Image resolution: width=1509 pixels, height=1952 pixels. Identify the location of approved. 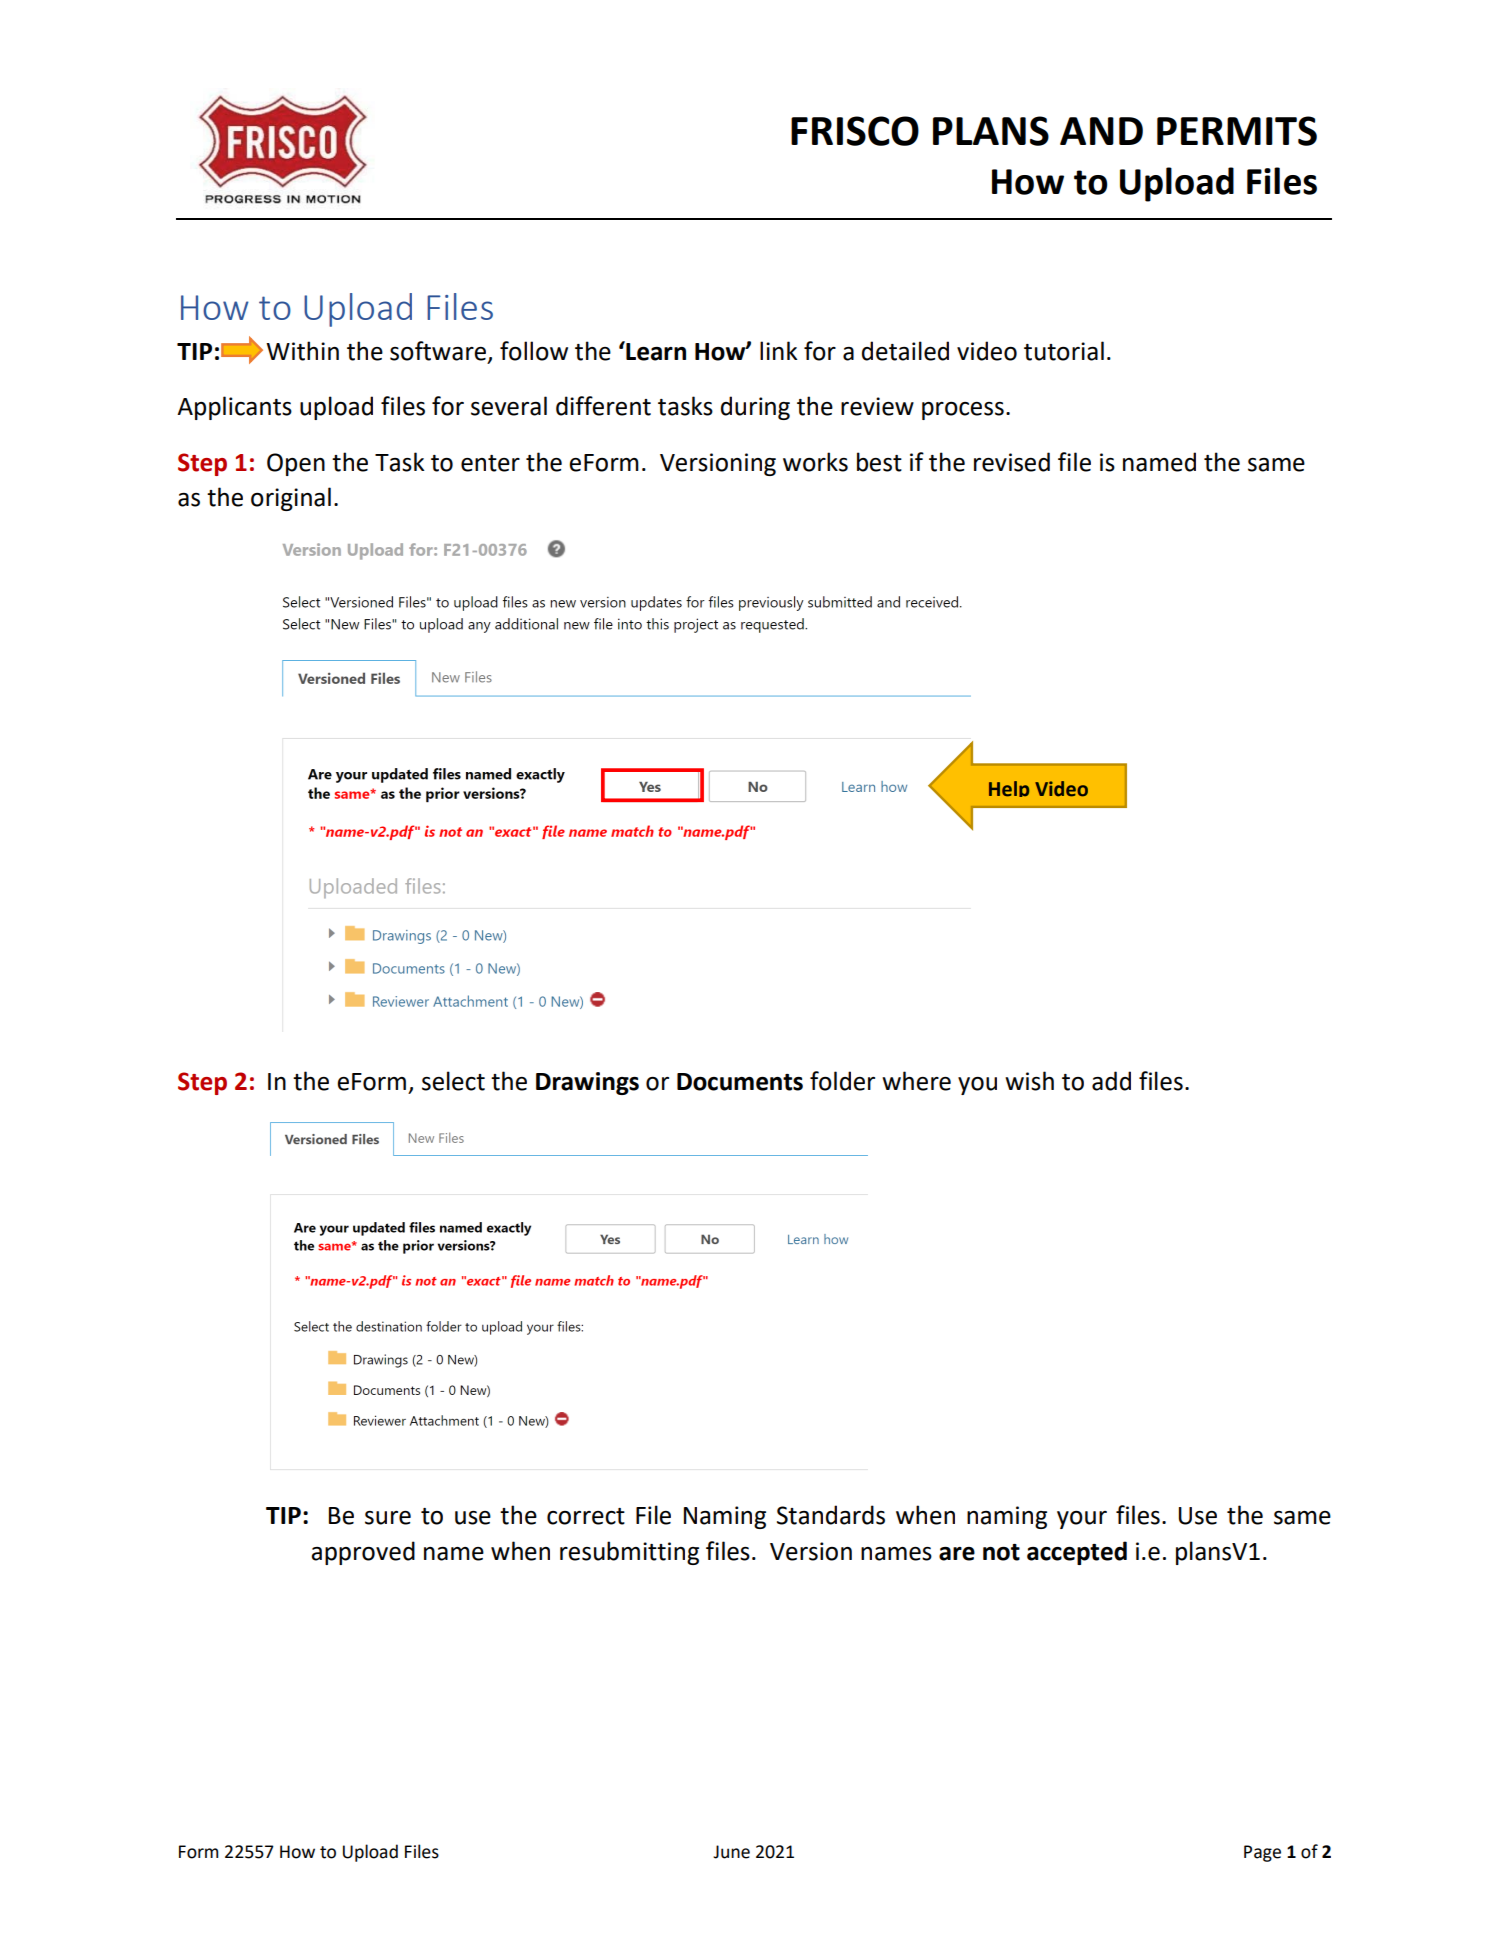
(363, 1553).
